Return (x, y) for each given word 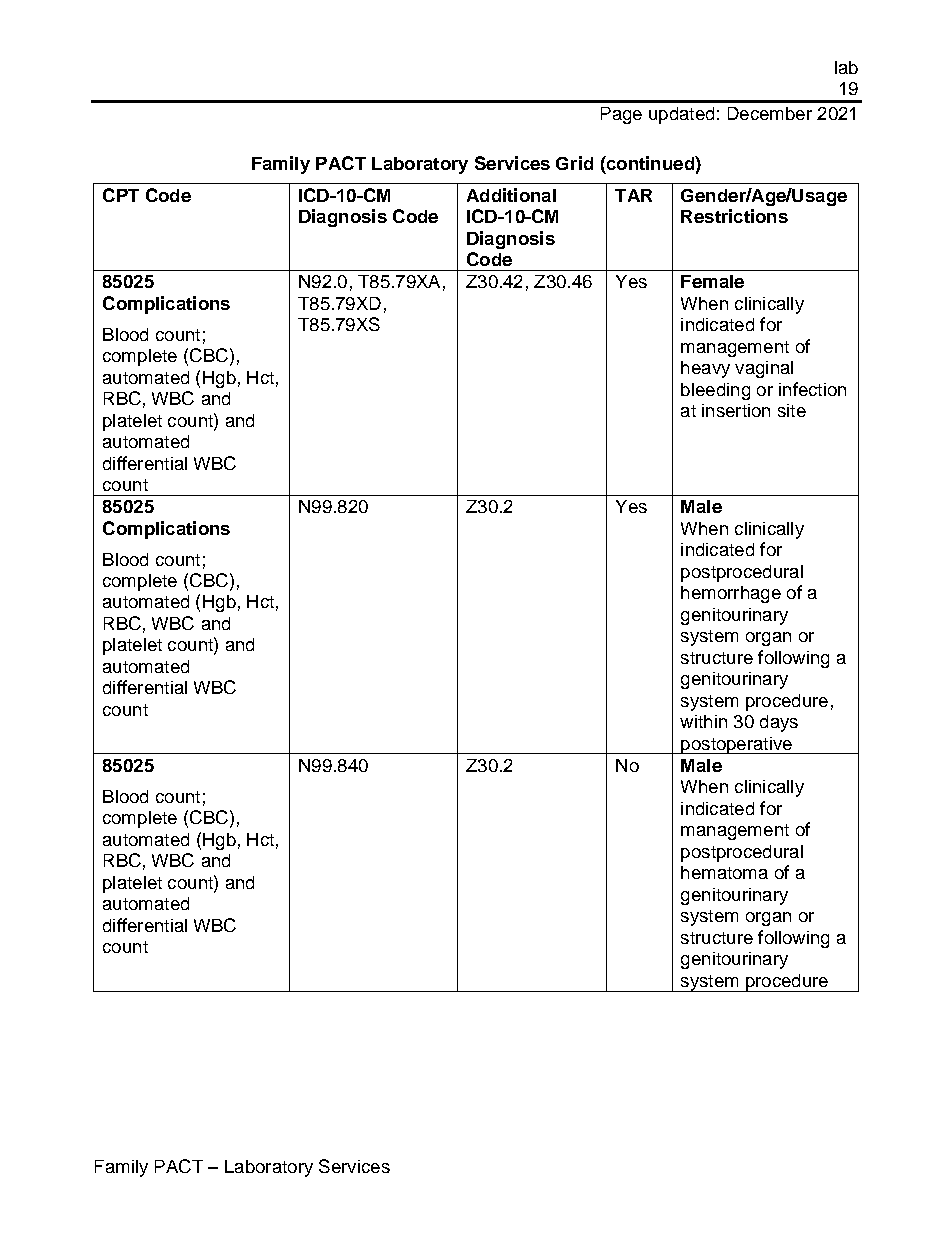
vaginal (764, 369)
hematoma (724, 872)
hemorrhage (731, 594)
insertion (736, 410)
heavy (705, 369)
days (779, 723)
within (703, 721)
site (792, 410)
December (770, 113)
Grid (574, 163)
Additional (511, 195)
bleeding (715, 391)
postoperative (736, 745)
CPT (121, 195)
